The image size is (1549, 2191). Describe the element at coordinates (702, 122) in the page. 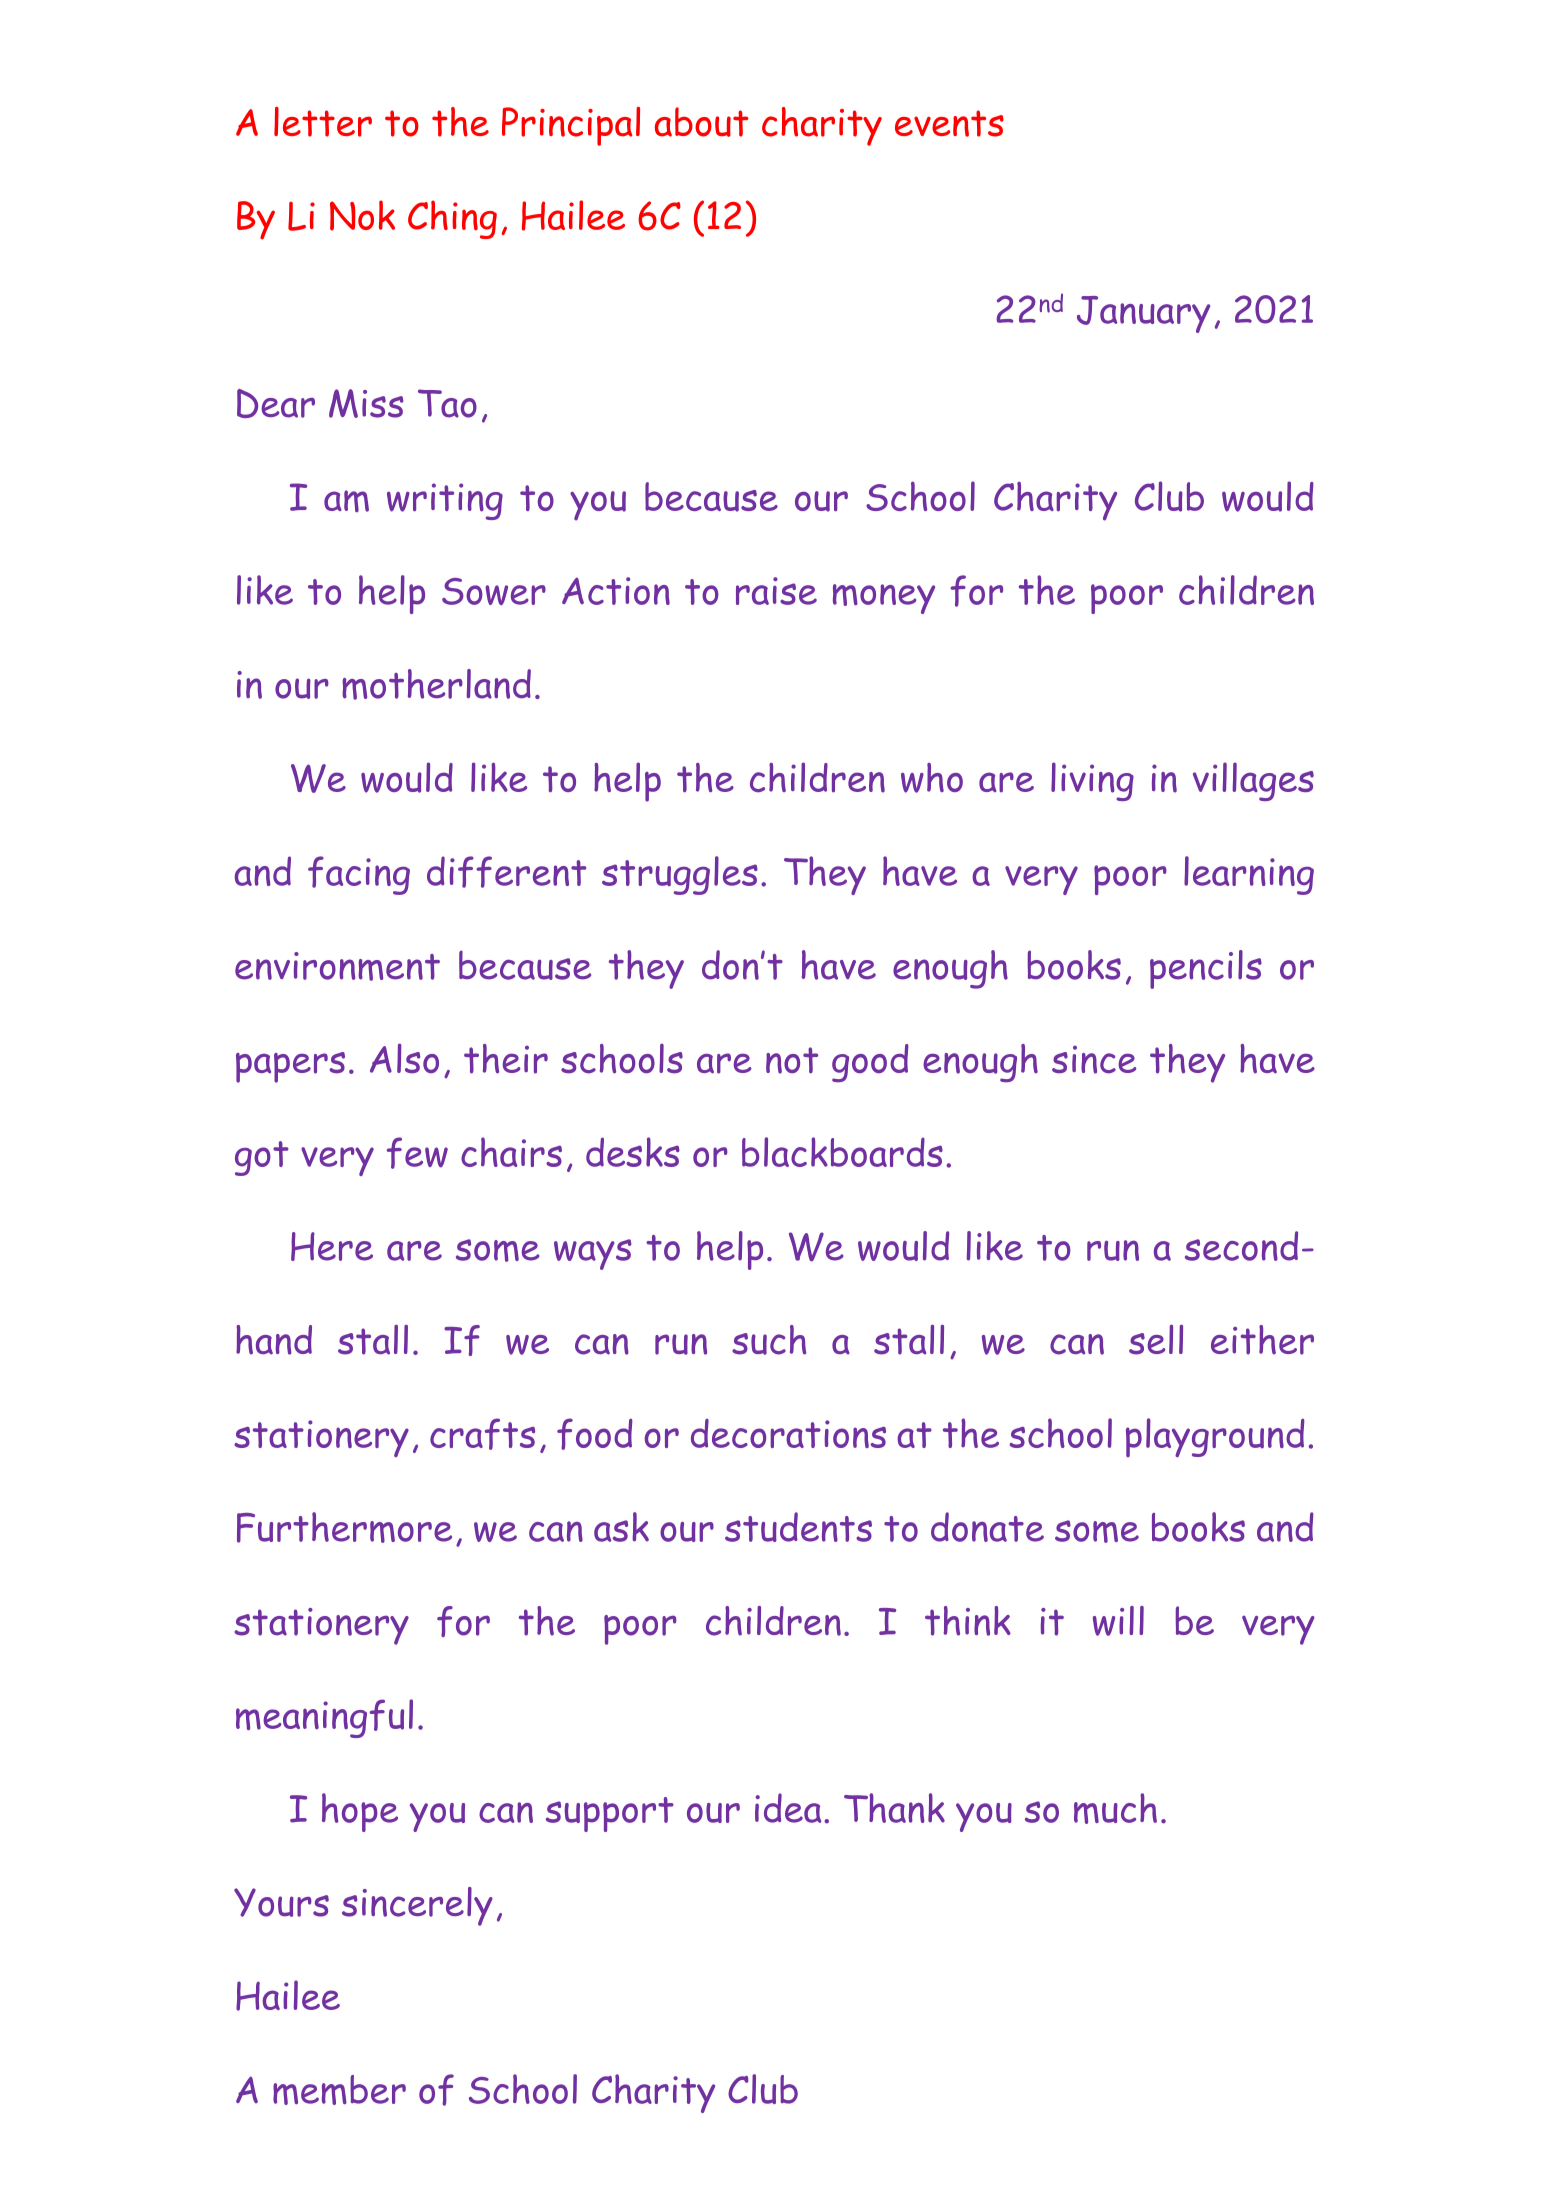

I see `about` at that location.
